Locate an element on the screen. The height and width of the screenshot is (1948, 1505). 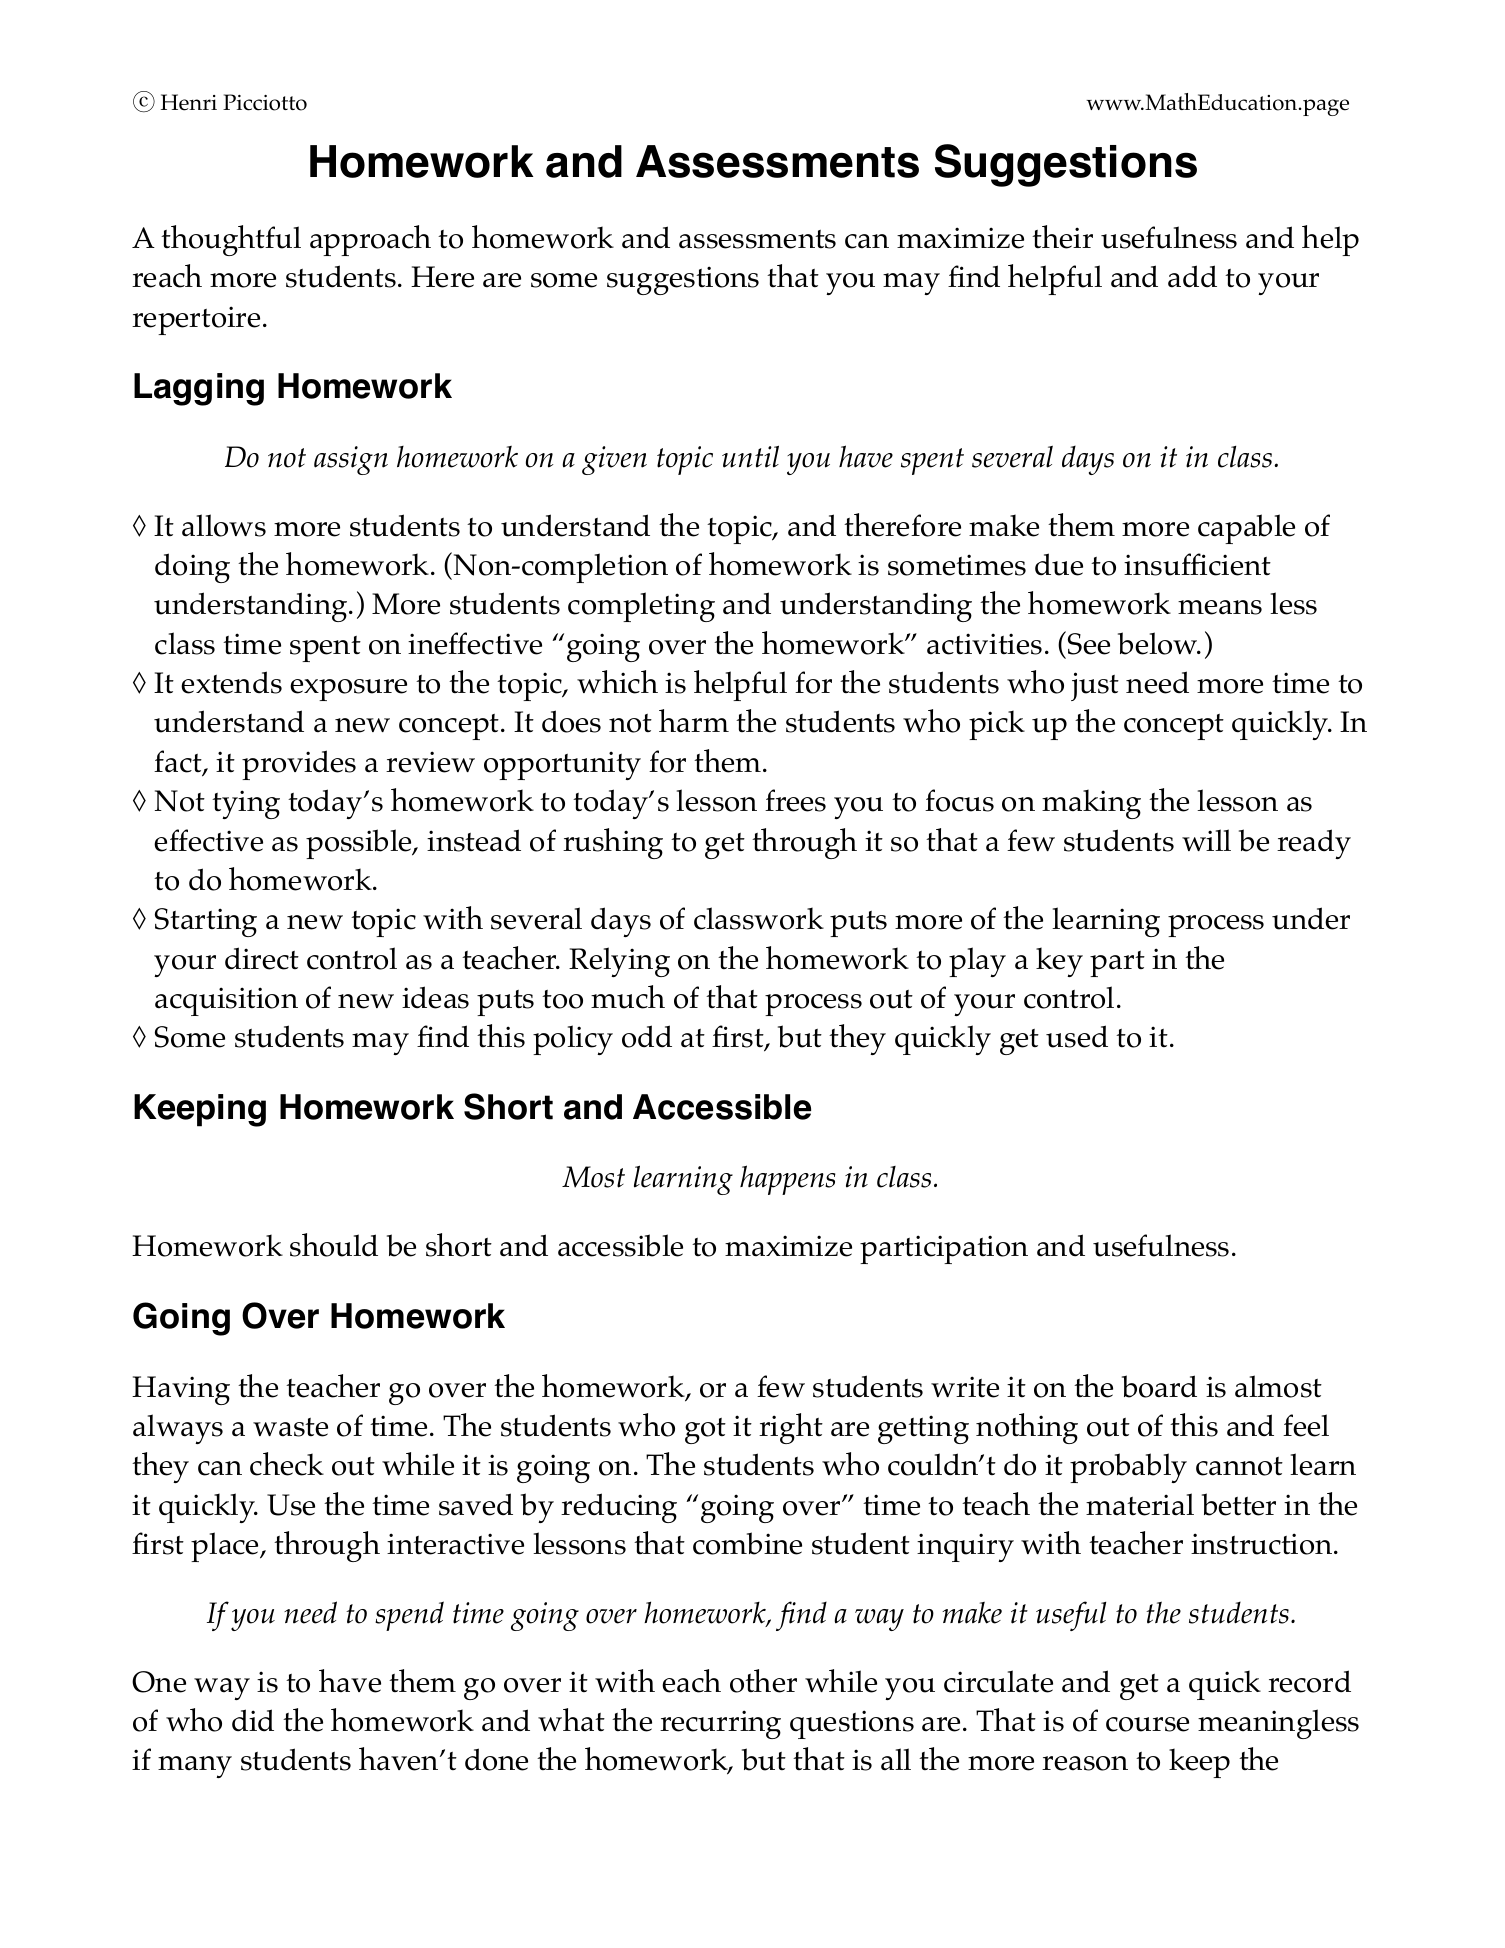
did is located at coordinates (253, 1720).
